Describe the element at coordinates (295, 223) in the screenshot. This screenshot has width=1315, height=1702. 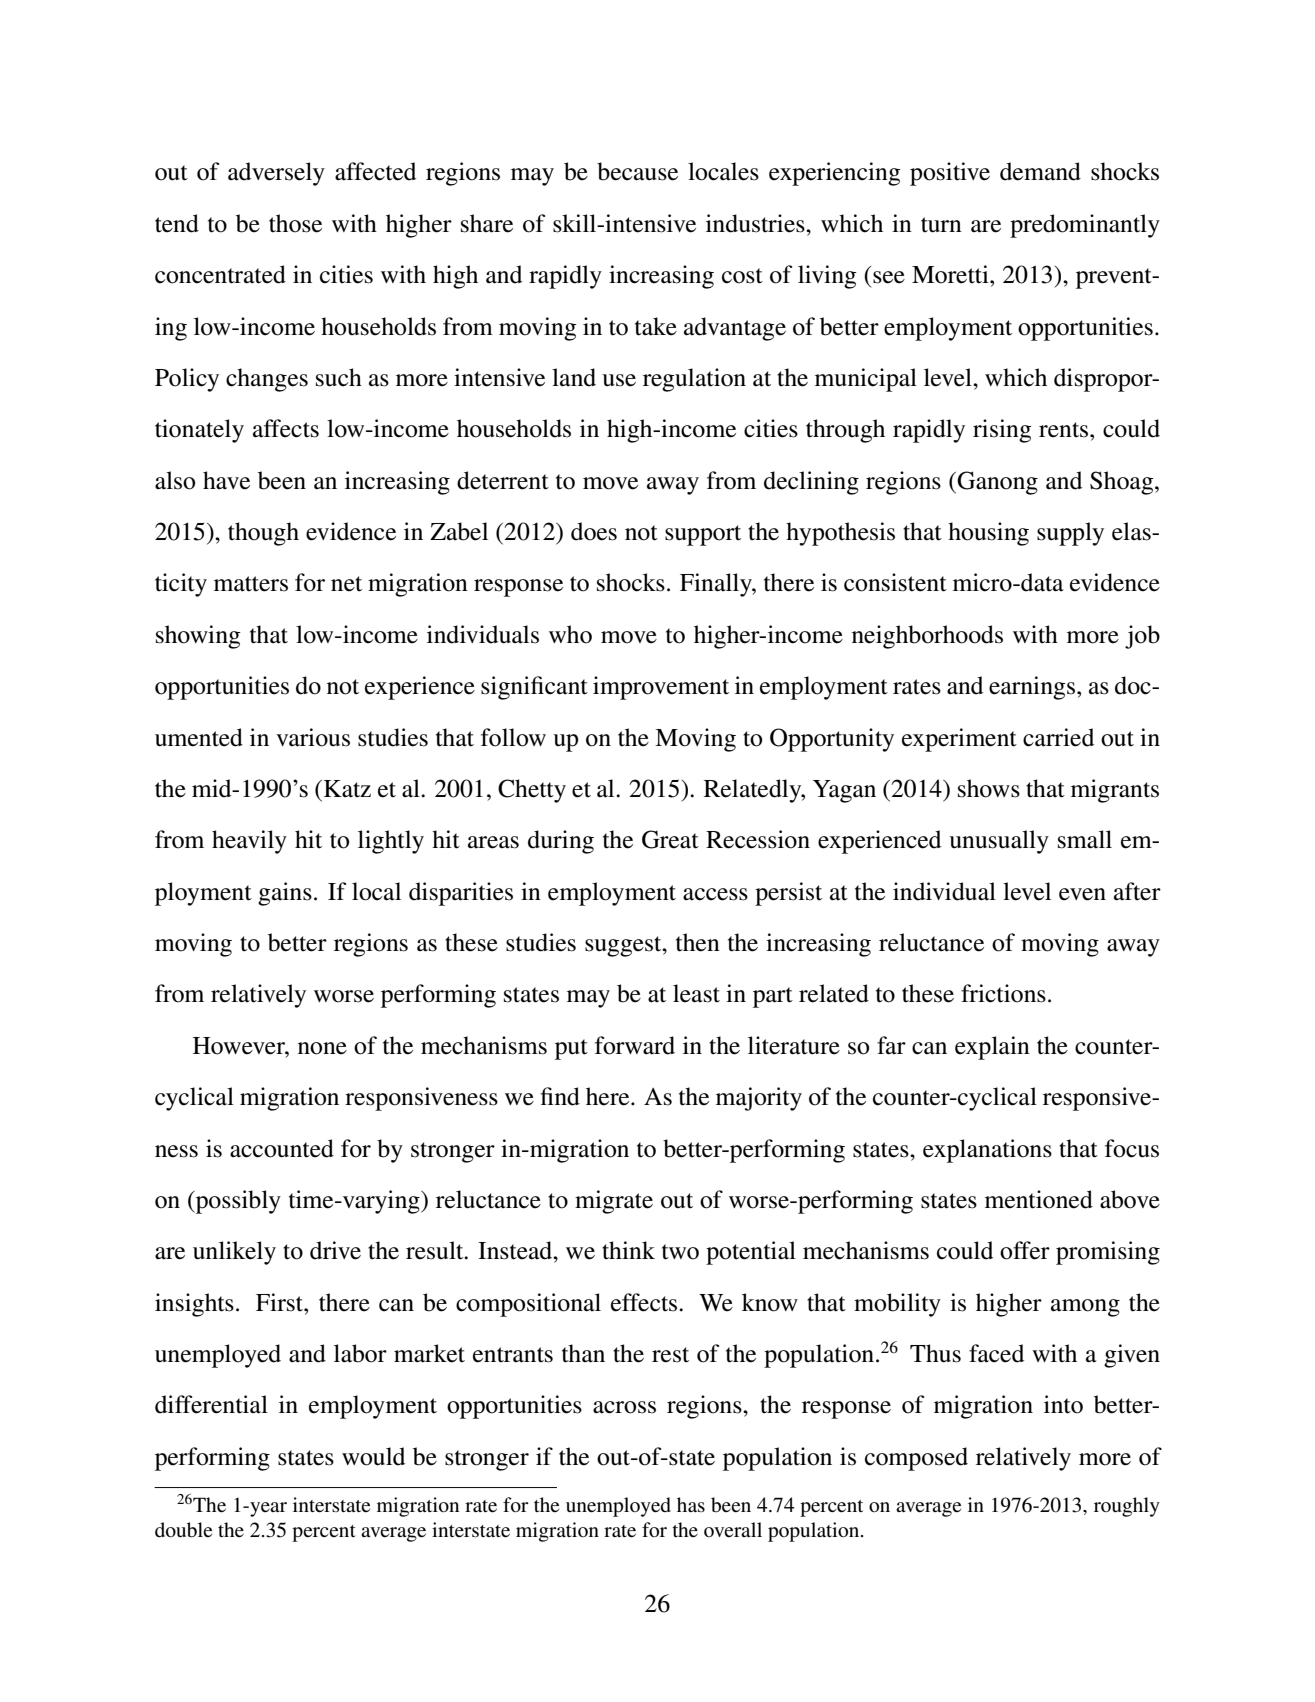
I see `those` at that location.
